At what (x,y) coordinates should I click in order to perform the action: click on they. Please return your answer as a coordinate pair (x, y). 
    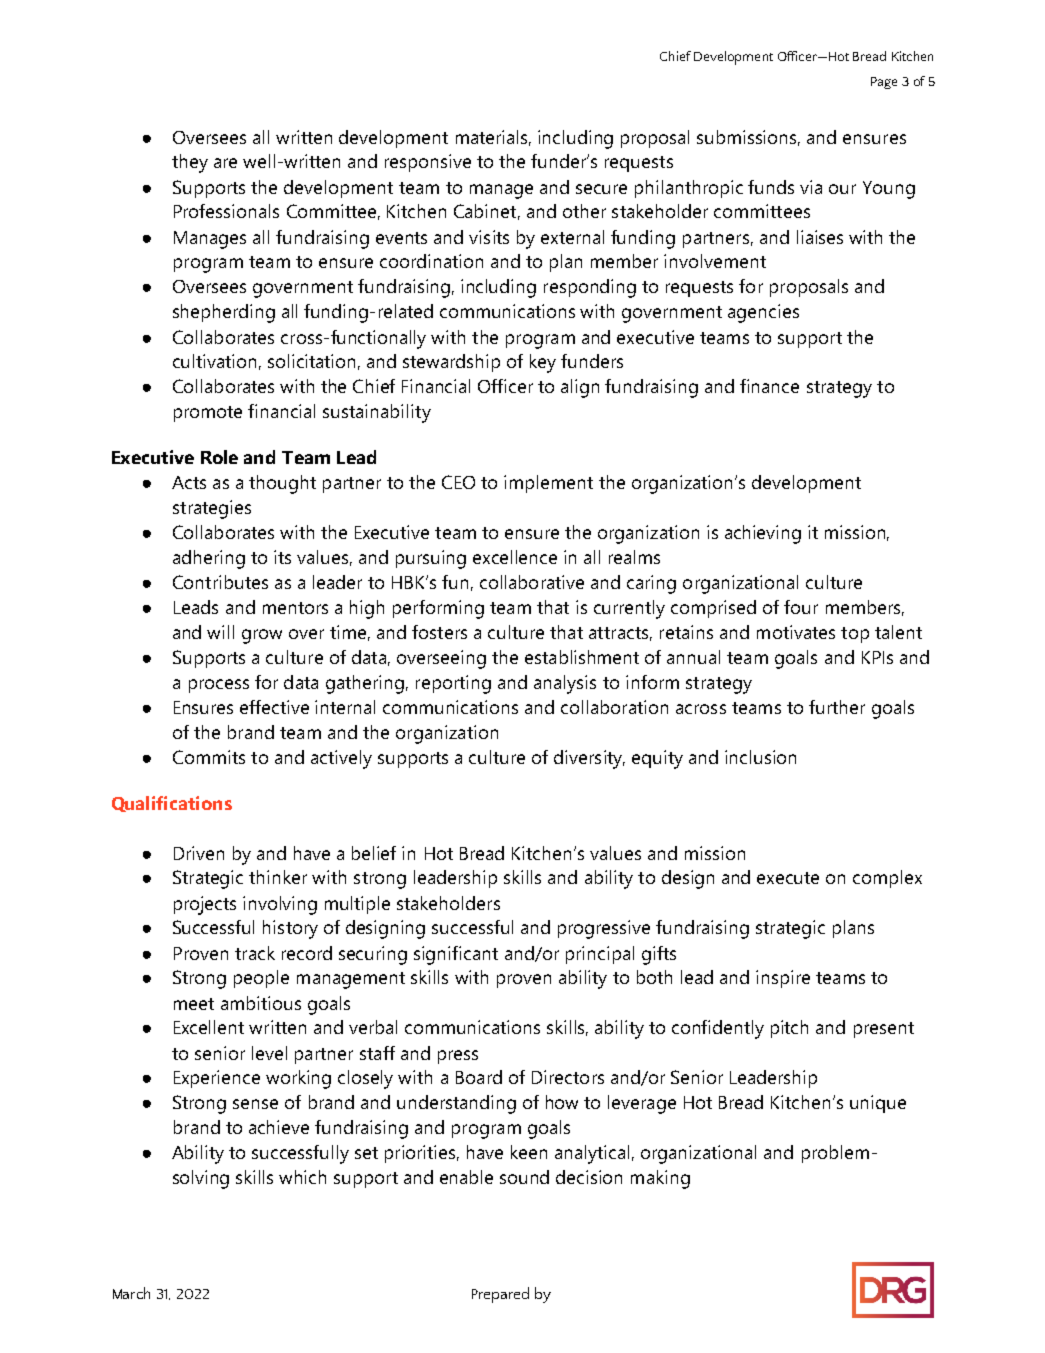
    Looking at the image, I should click on (190, 163).
